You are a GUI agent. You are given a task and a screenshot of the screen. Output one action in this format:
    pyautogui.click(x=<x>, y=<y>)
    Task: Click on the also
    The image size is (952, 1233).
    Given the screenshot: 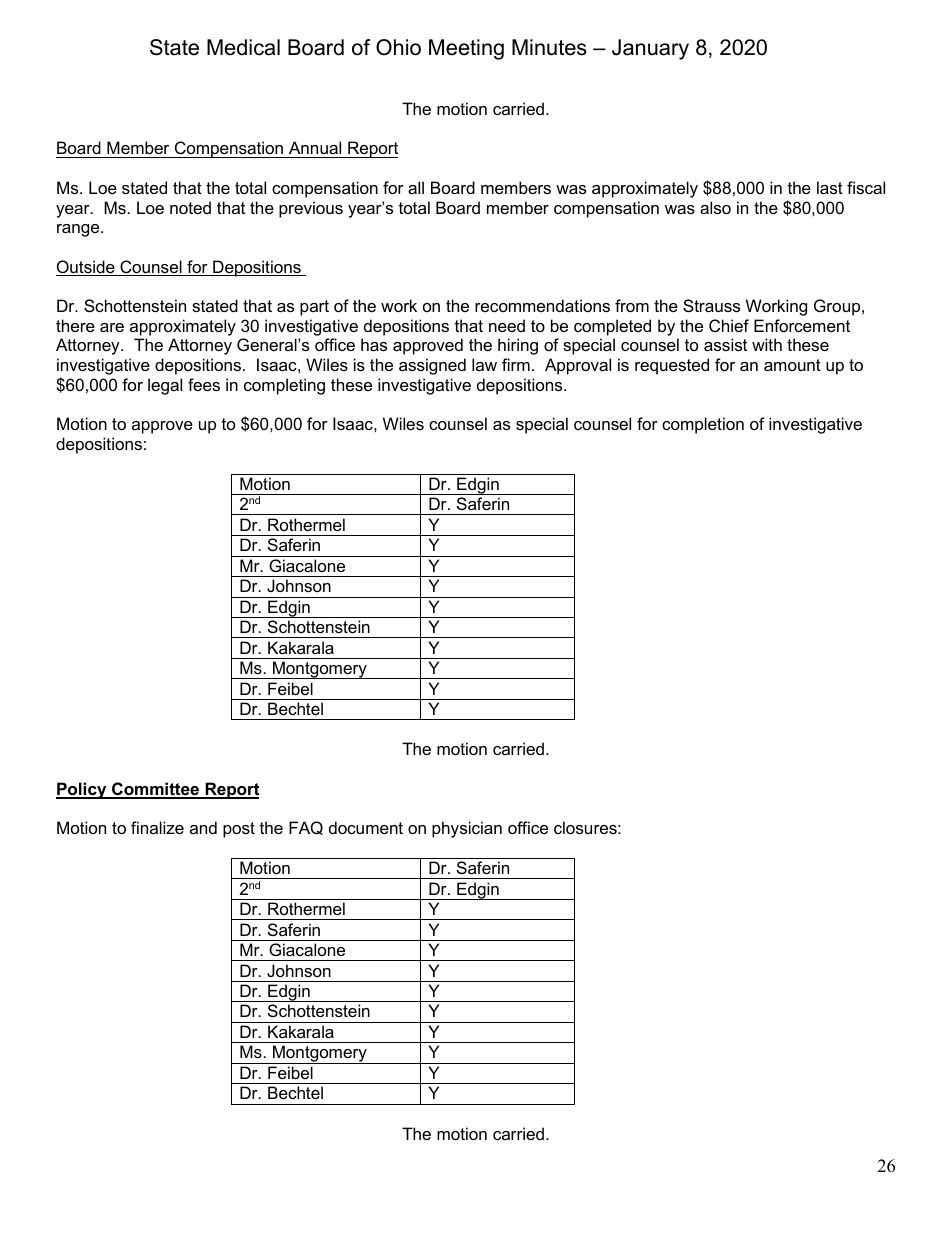 What is the action you would take?
    pyautogui.click(x=715, y=207)
